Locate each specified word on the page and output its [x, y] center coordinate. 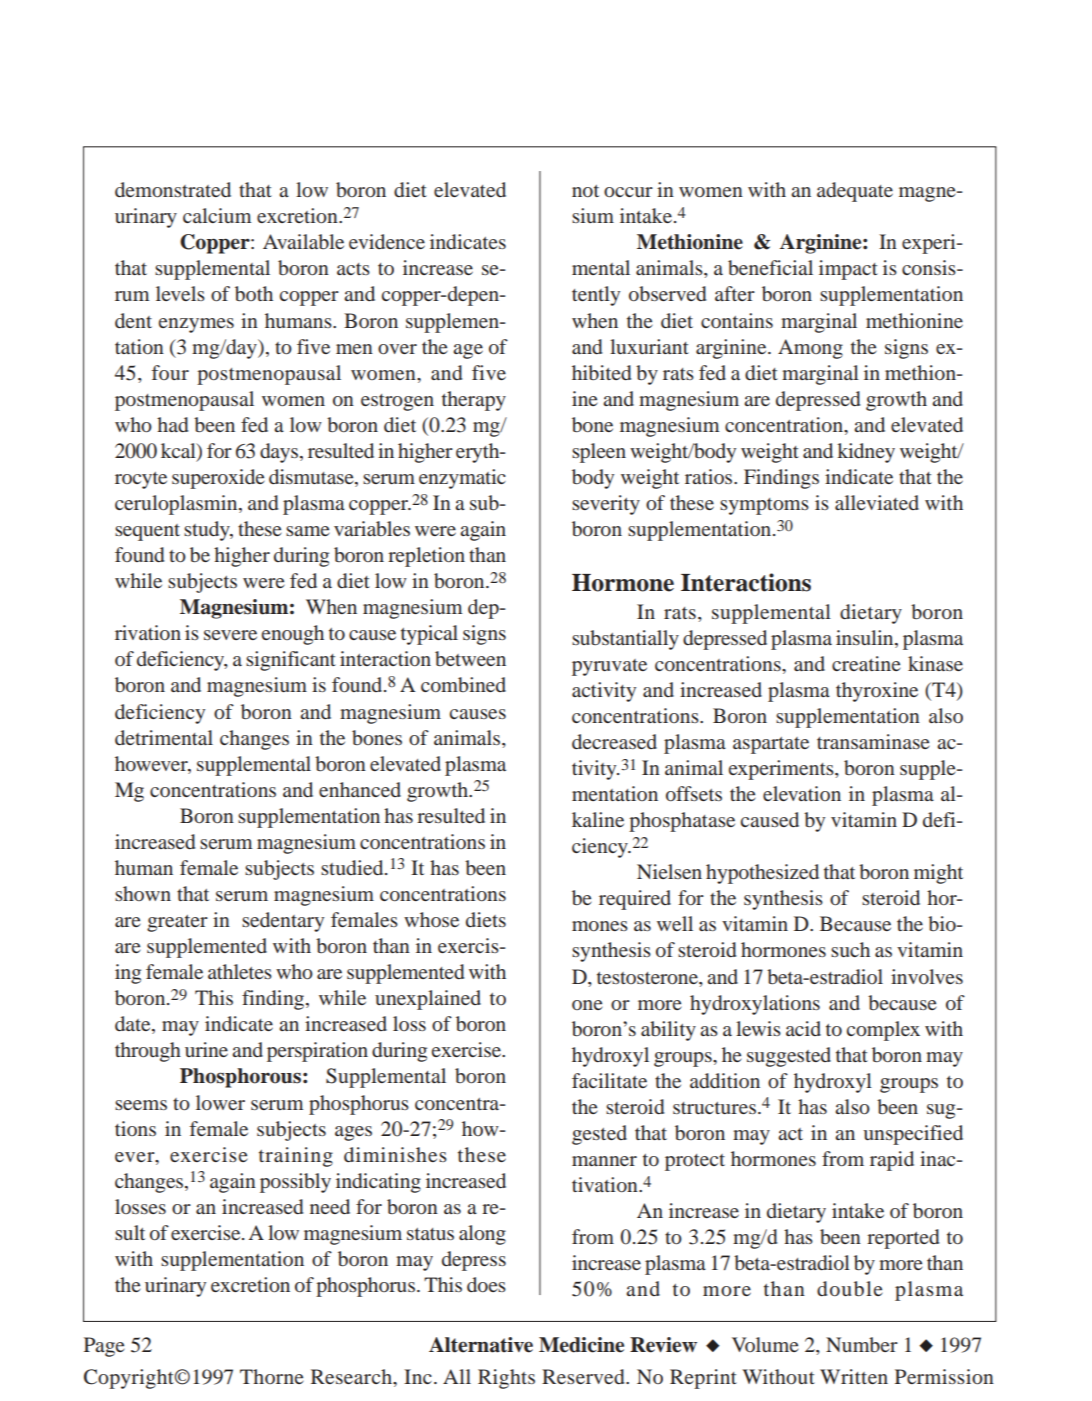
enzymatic [462, 479]
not [585, 191]
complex [883, 1031]
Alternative [481, 1345]
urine [206, 1049]
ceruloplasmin [177, 505]
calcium [217, 215]
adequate [855, 192]
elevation [802, 793]
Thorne [272, 1376]
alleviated [877, 502]
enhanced [360, 789]
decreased [614, 741]
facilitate [609, 1080]
